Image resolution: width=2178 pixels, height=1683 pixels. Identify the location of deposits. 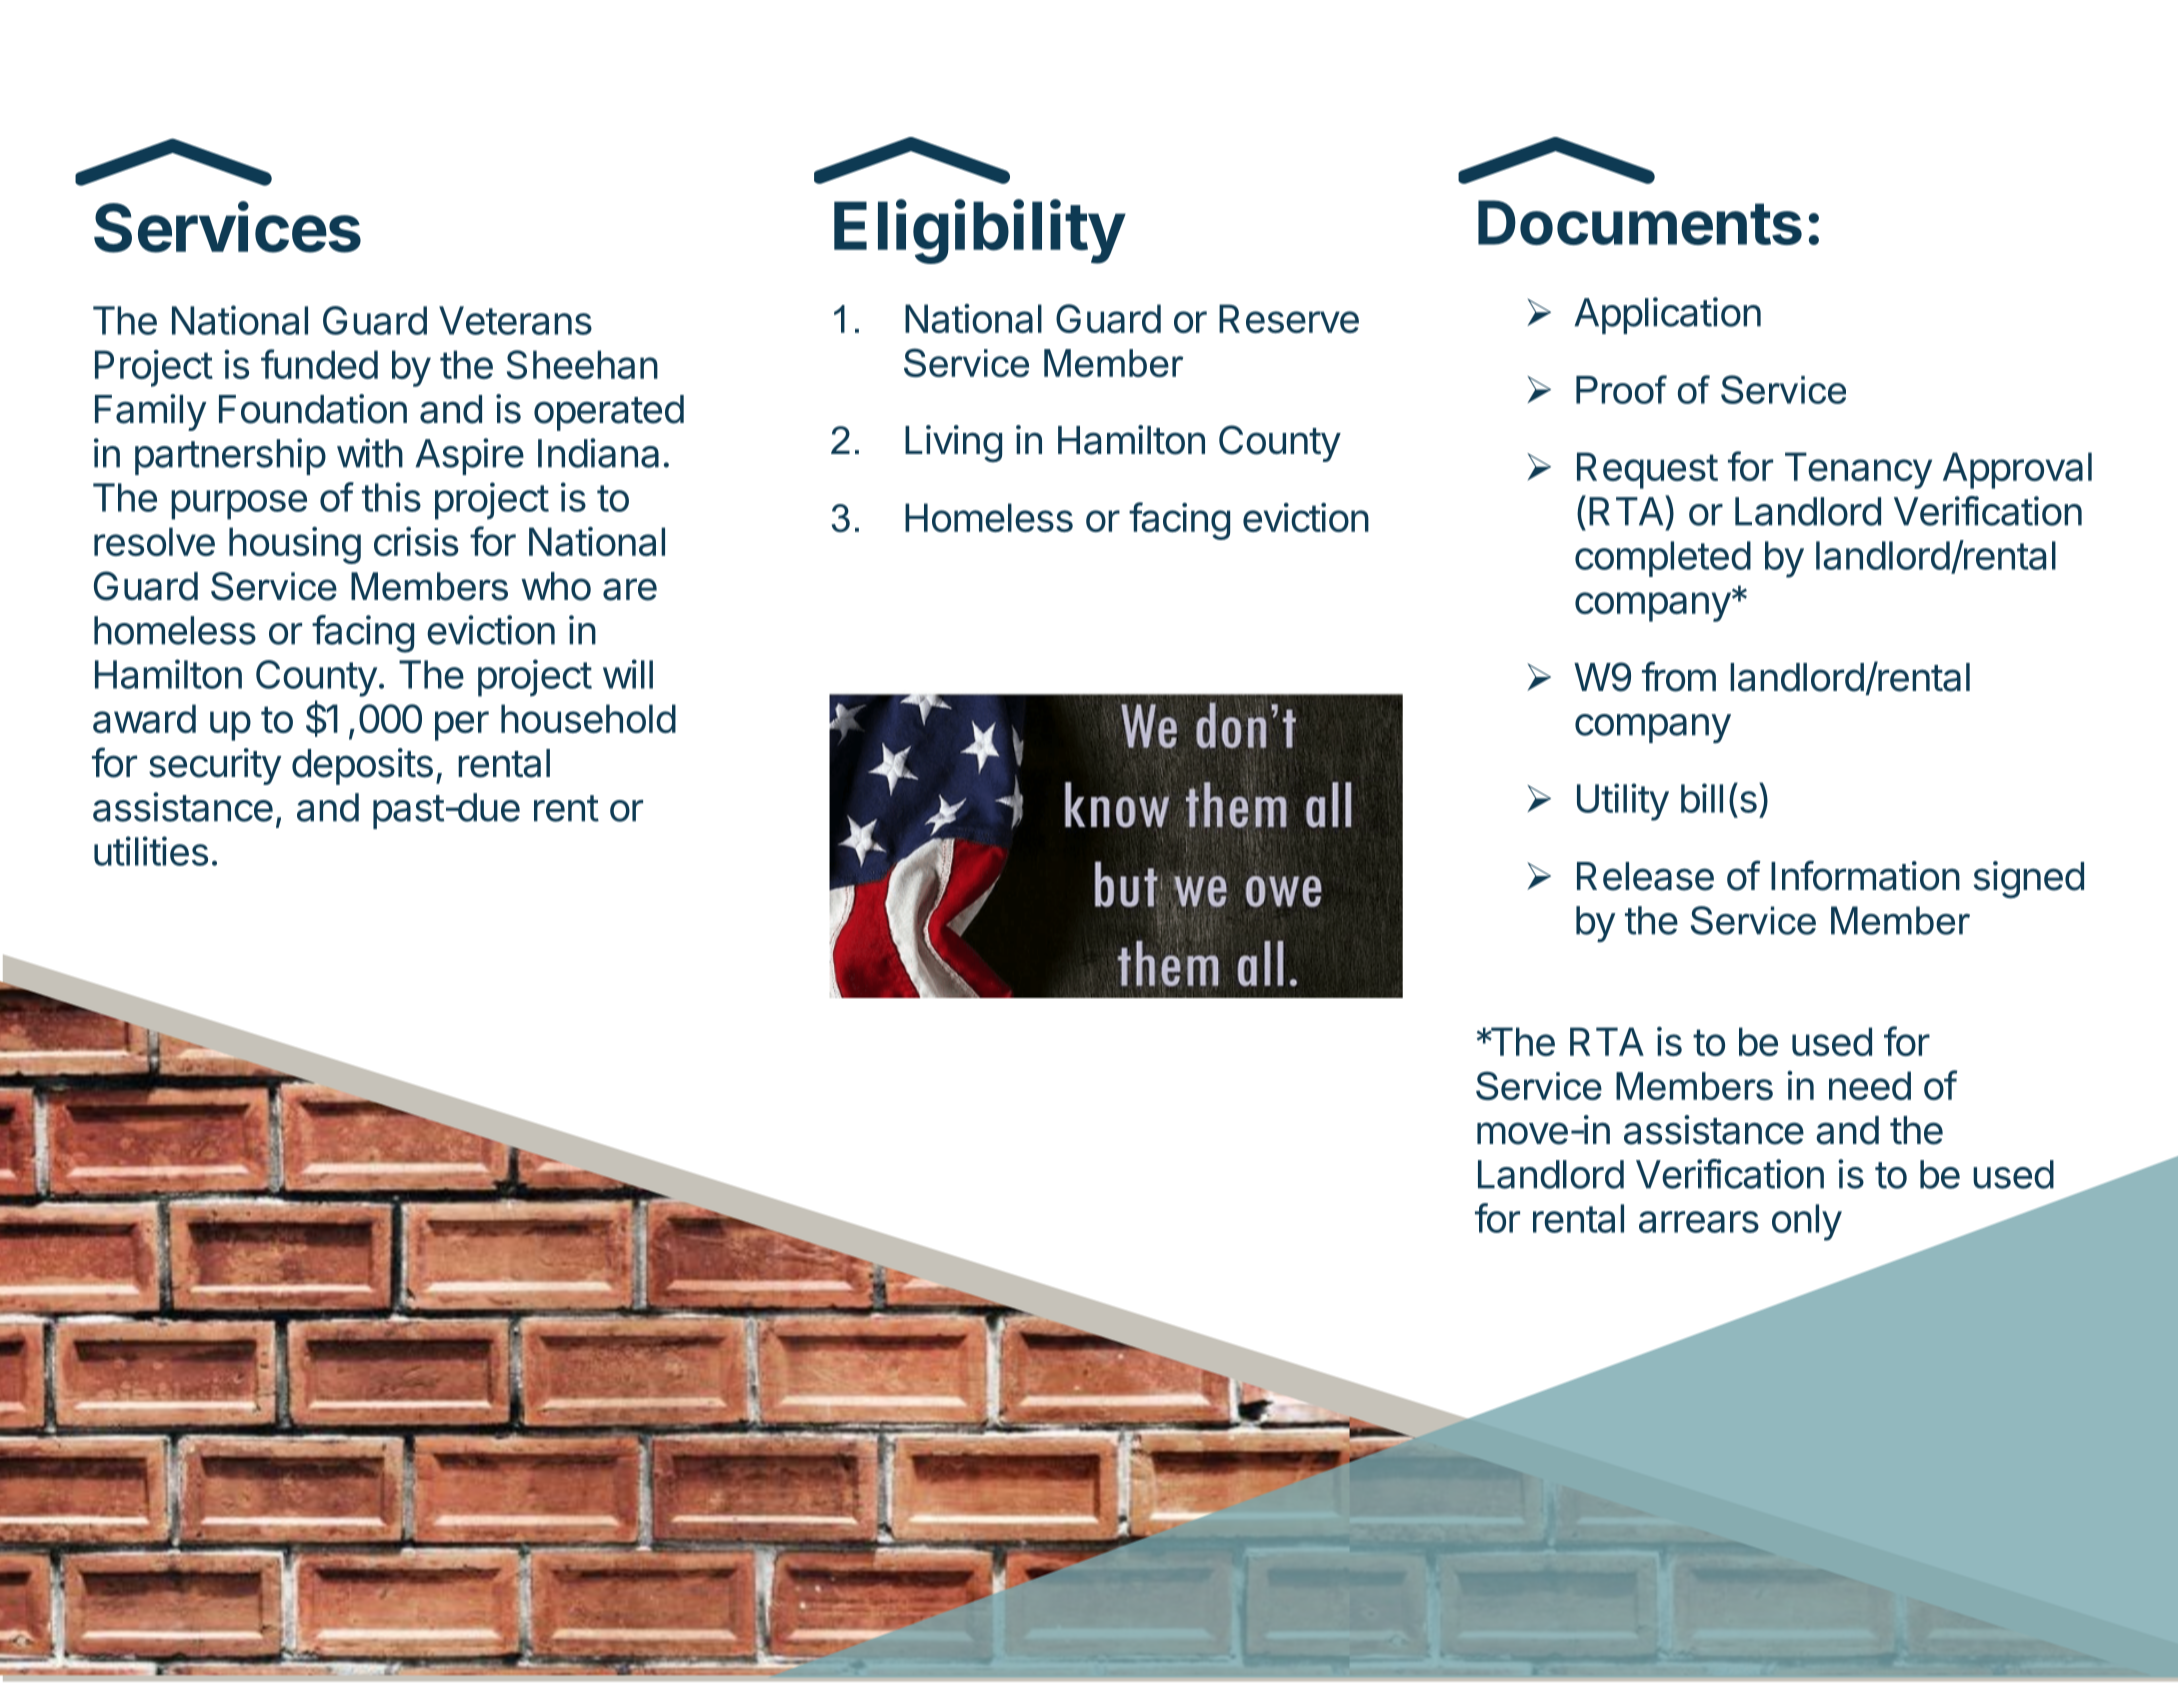
(362, 766).
